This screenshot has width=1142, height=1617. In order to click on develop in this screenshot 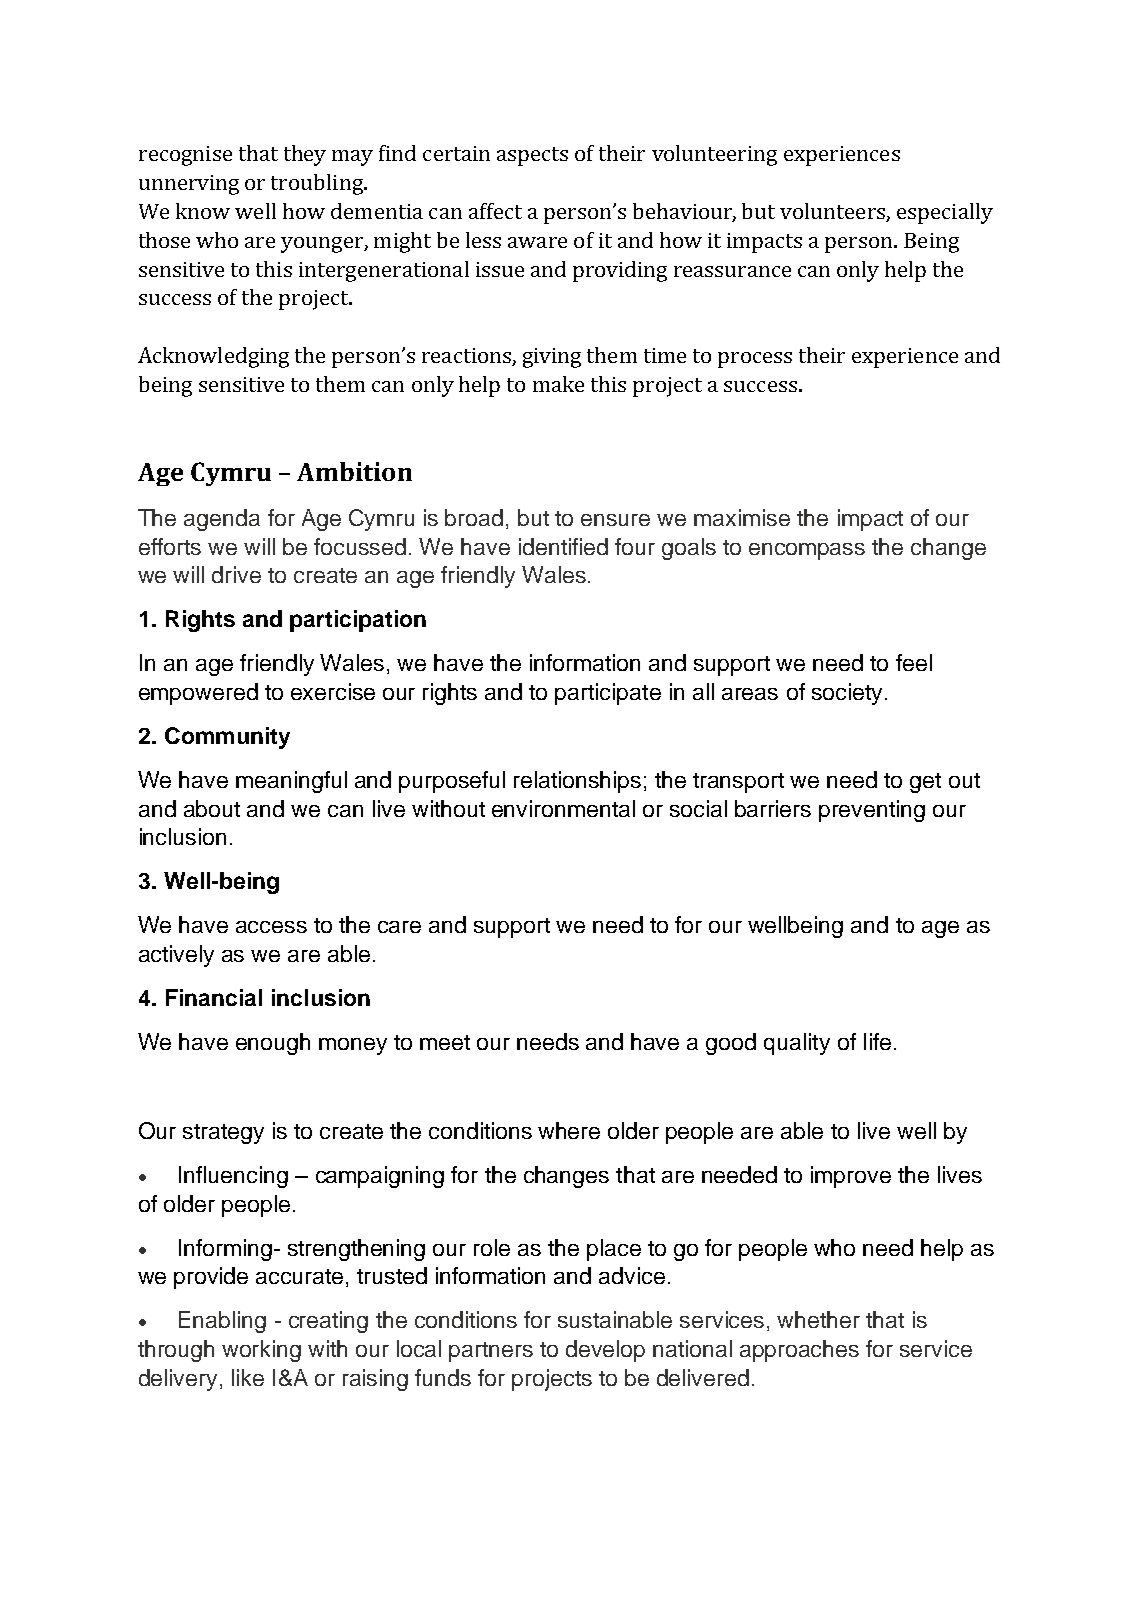, I will do `click(605, 1351)`.
